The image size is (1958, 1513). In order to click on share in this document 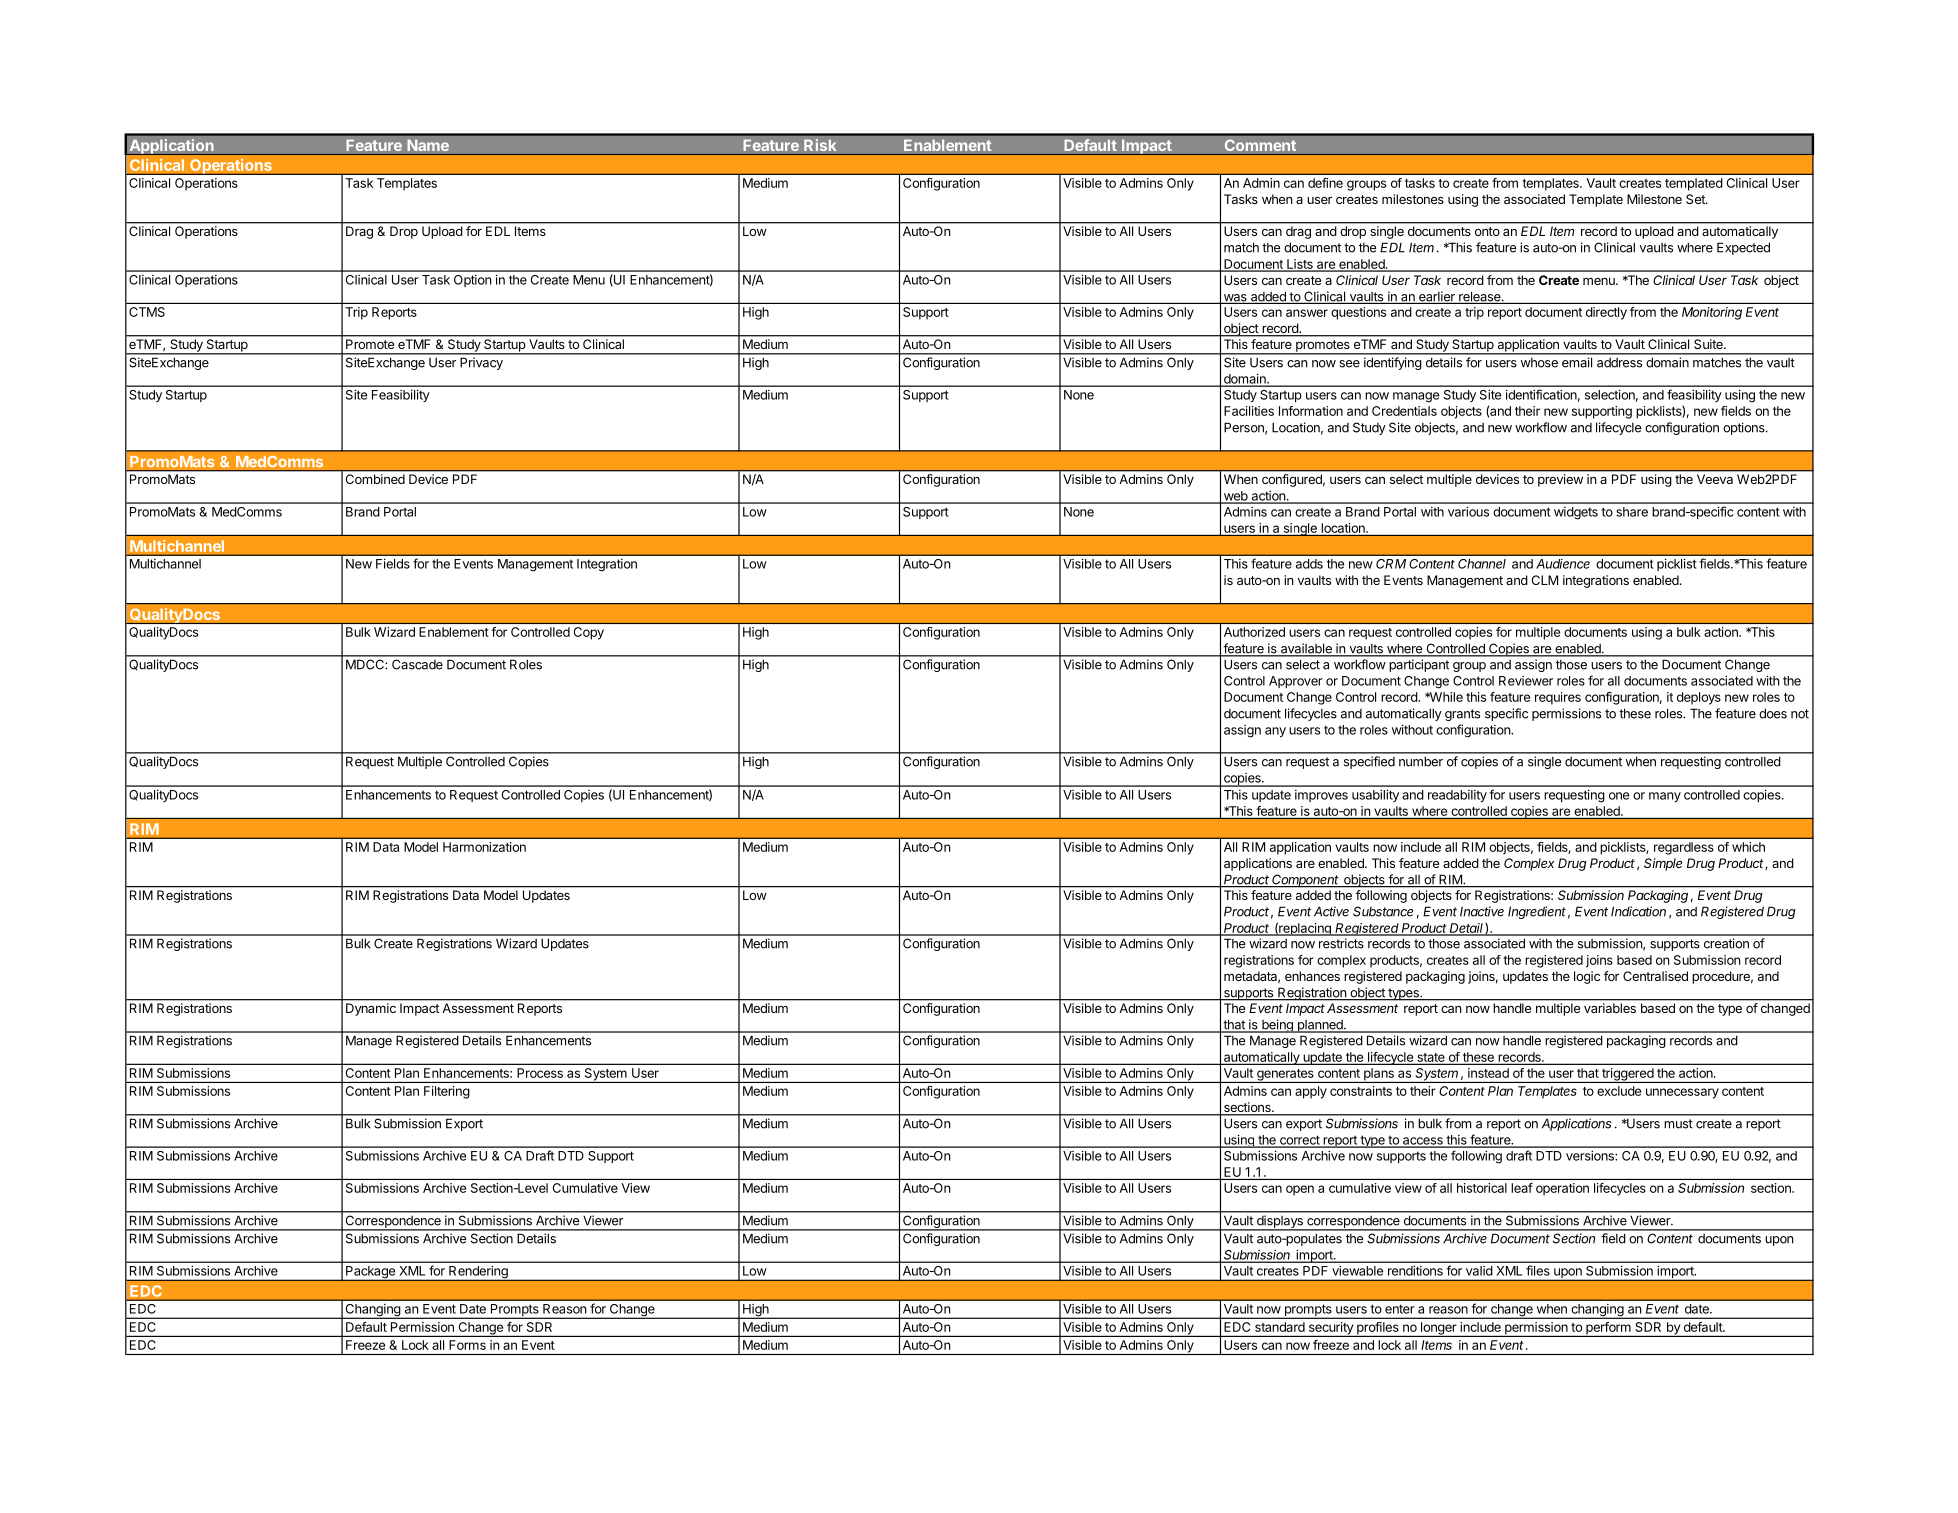, I will do `click(1632, 512)`.
